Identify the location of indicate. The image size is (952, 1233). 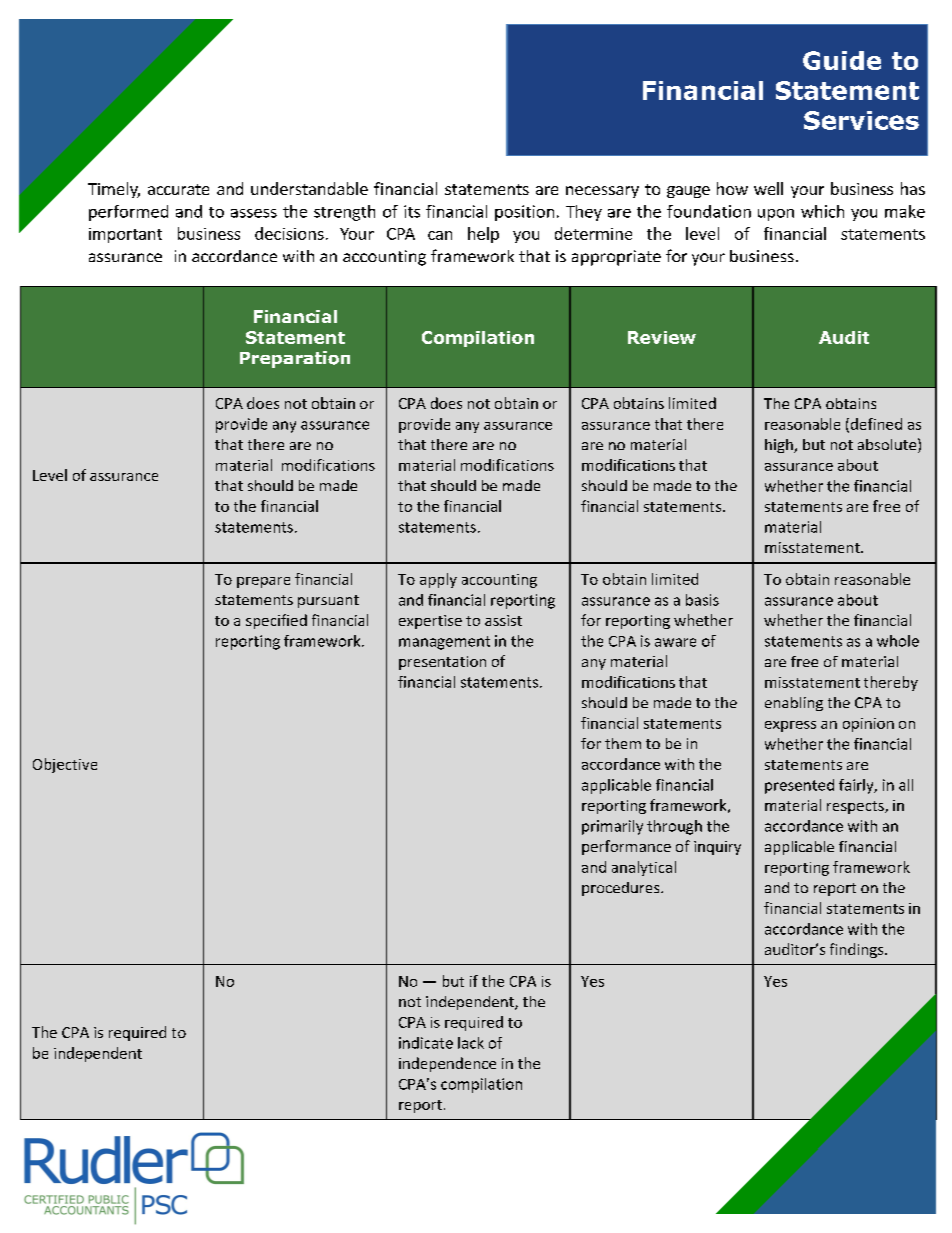
(426, 1043).
